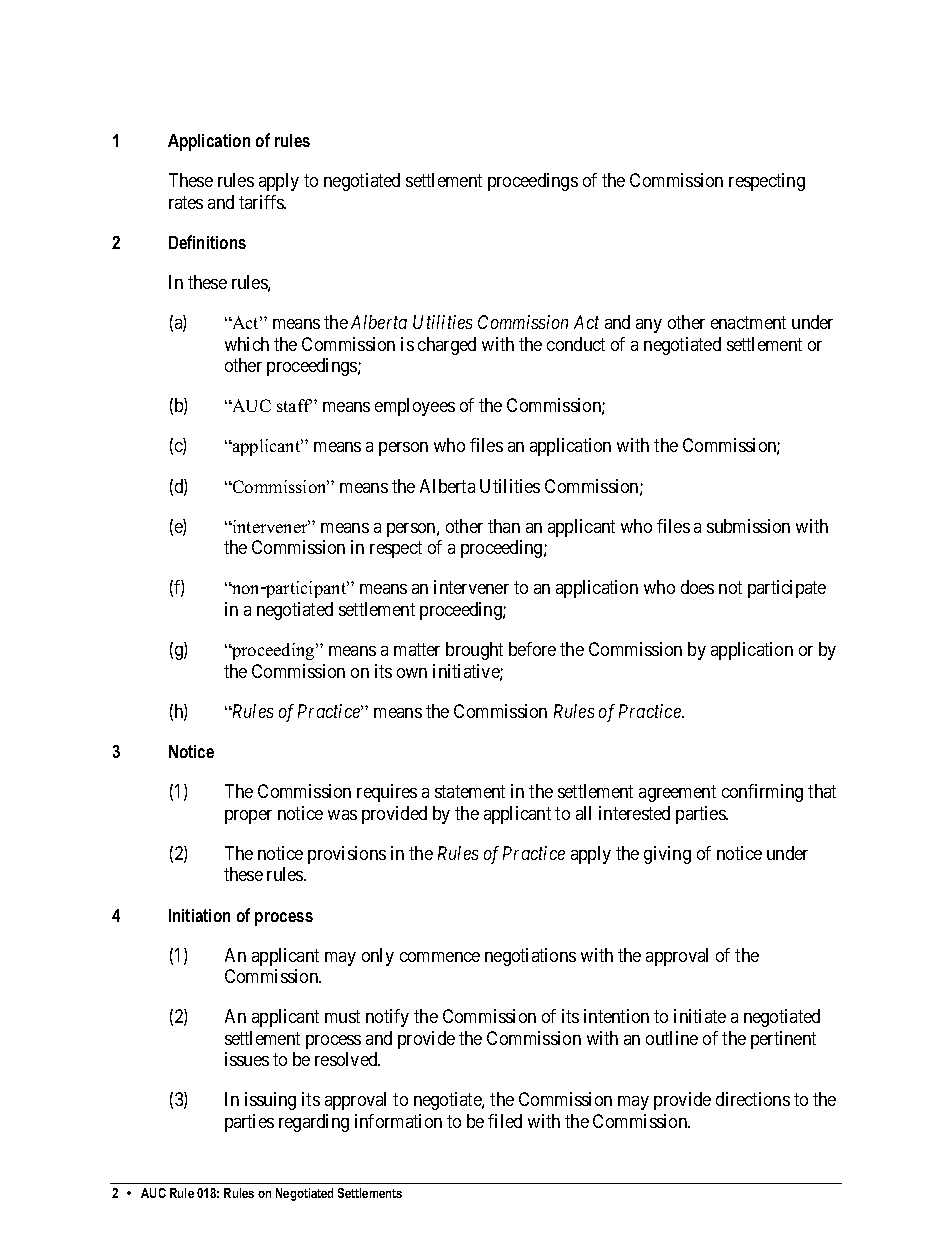 Image resolution: width=952 pixels, height=1233 pixels. I want to click on confirming, so click(762, 793).
